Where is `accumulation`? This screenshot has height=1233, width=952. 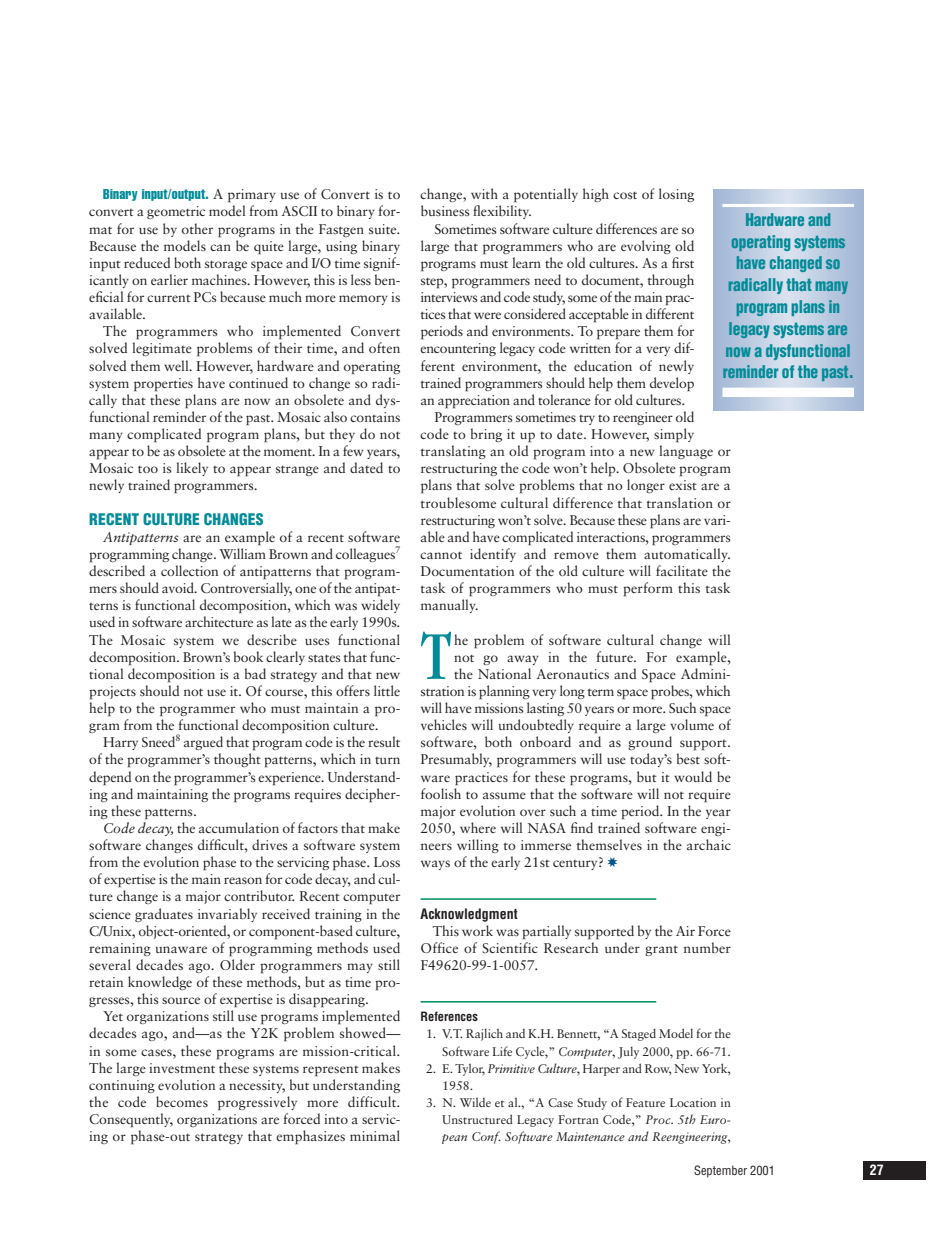 accumulation is located at coordinates (239, 827).
